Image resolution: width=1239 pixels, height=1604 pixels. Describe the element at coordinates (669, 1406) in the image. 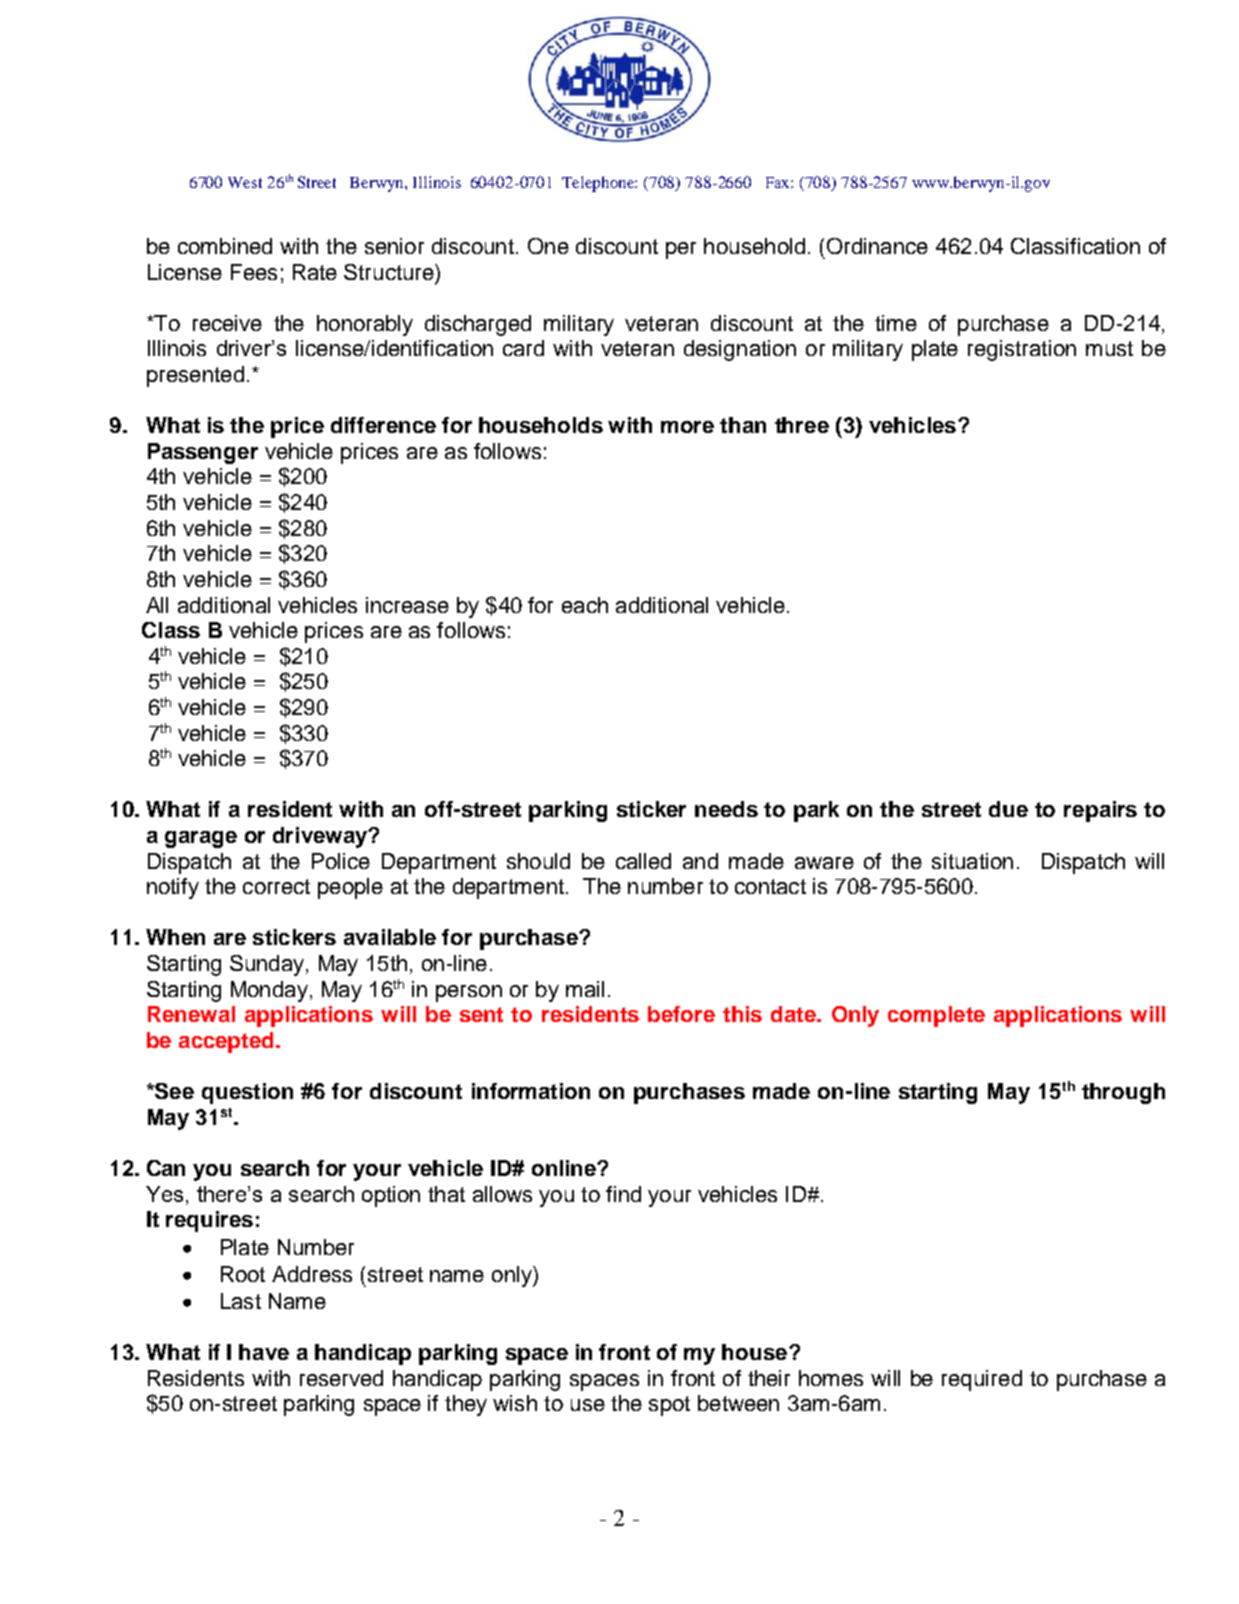

I see `spot` at that location.
